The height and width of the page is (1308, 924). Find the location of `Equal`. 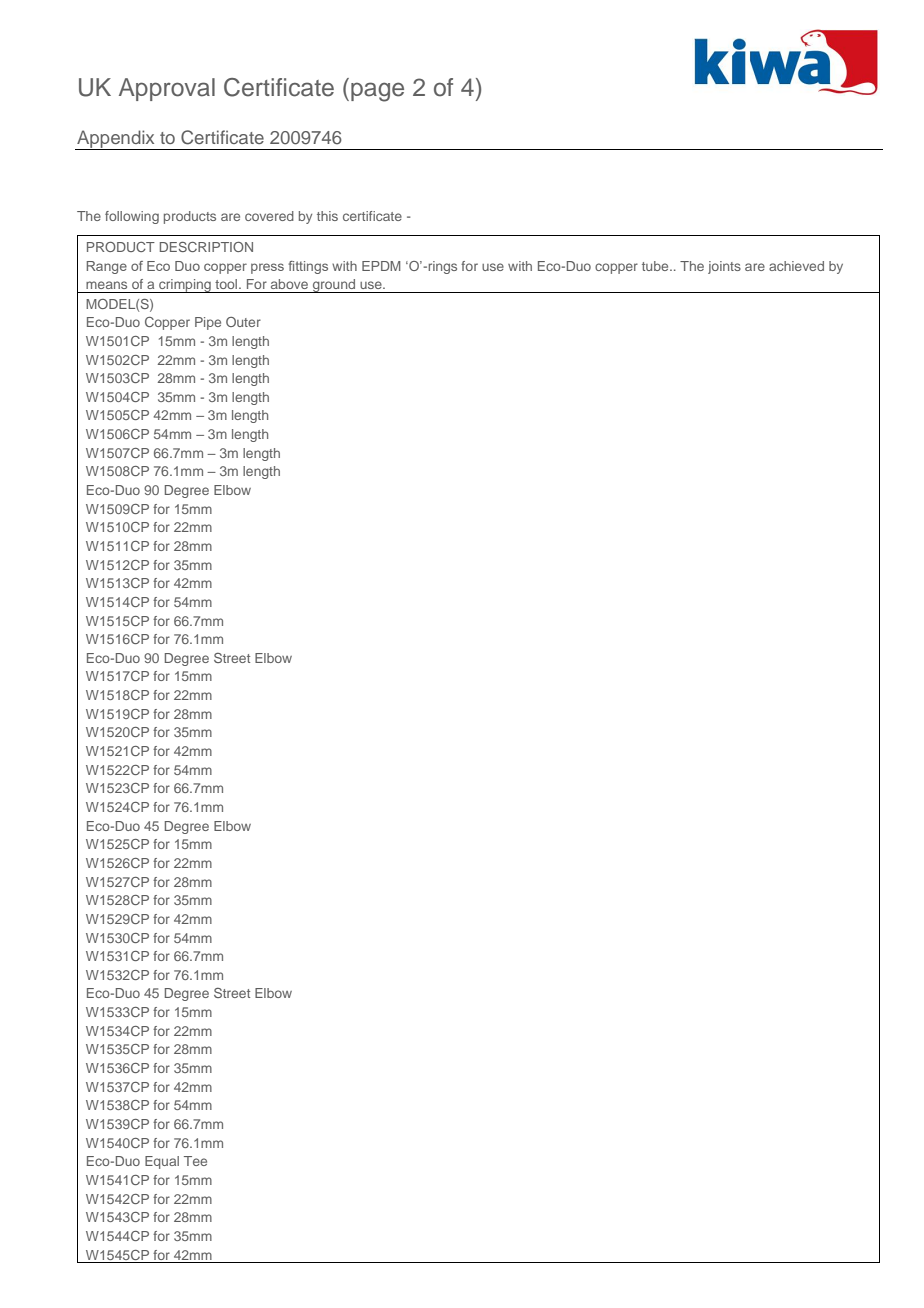

Equal is located at coordinates (162, 1162).
